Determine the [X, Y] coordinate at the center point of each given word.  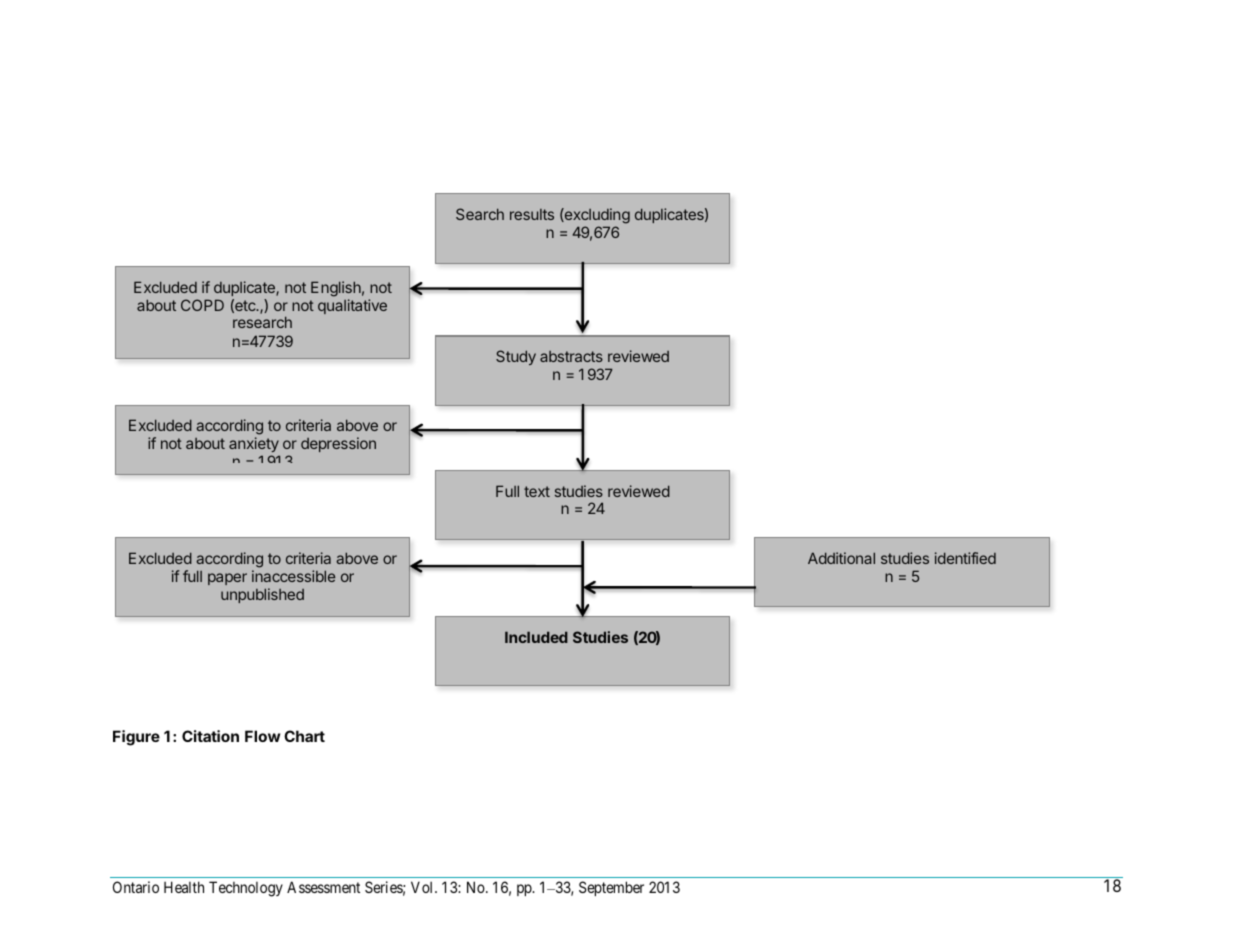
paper [227, 579]
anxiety [254, 444]
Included [536, 637]
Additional [841, 558]
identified [965, 558]
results [532, 214]
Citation [210, 736]
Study [516, 357]
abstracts [571, 356]
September [611, 888]
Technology [246, 889]
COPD [202, 305]
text [537, 491]
